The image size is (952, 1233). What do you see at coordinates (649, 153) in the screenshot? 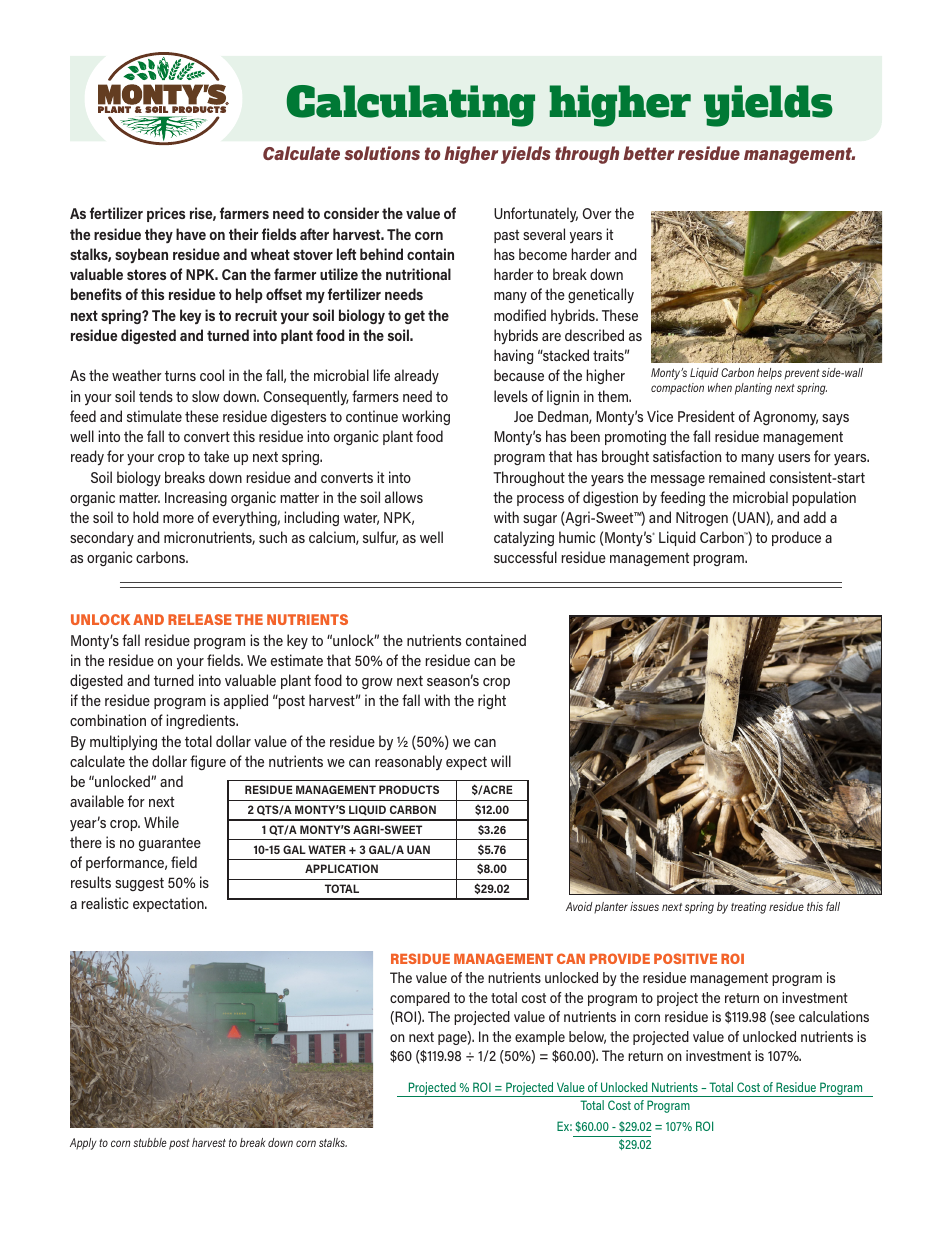
I see `better` at bounding box center [649, 153].
